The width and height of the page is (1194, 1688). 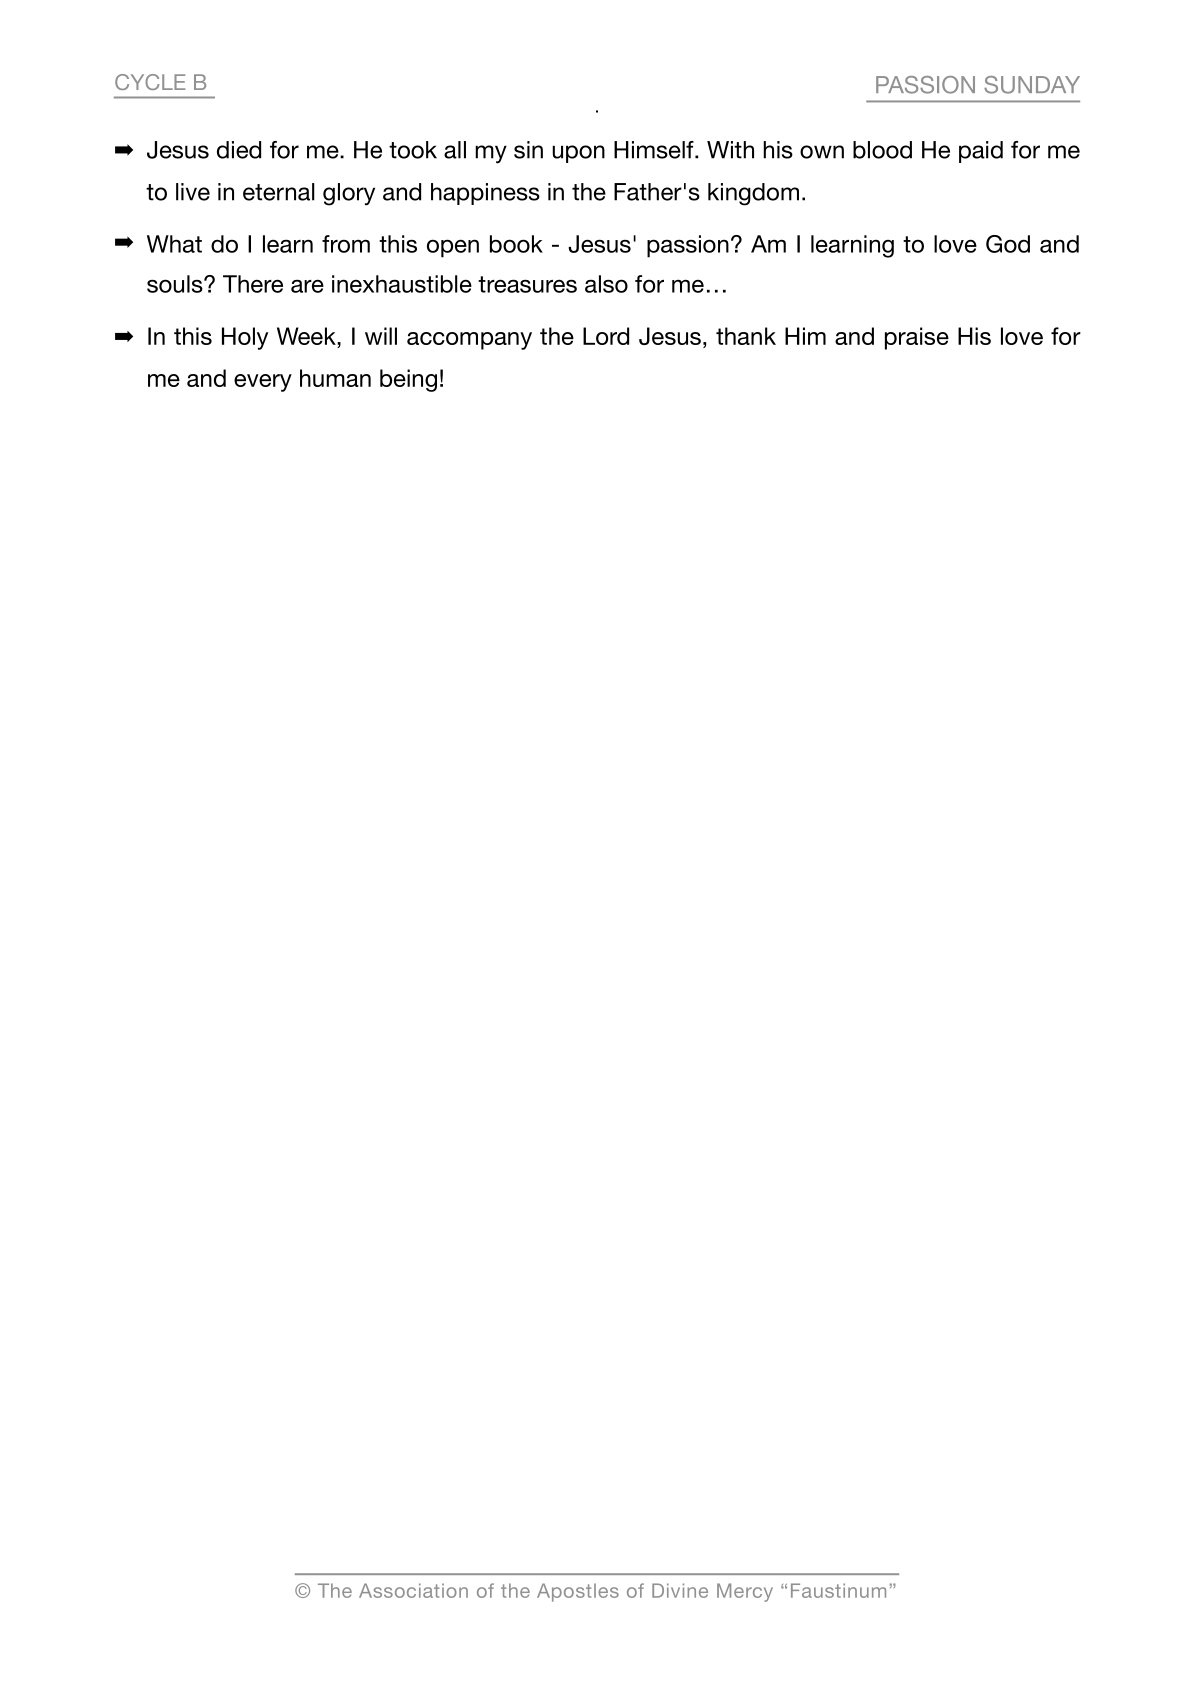 What do you see at coordinates (239, 150) in the page?
I see `died` at bounding box center [239, 150].
